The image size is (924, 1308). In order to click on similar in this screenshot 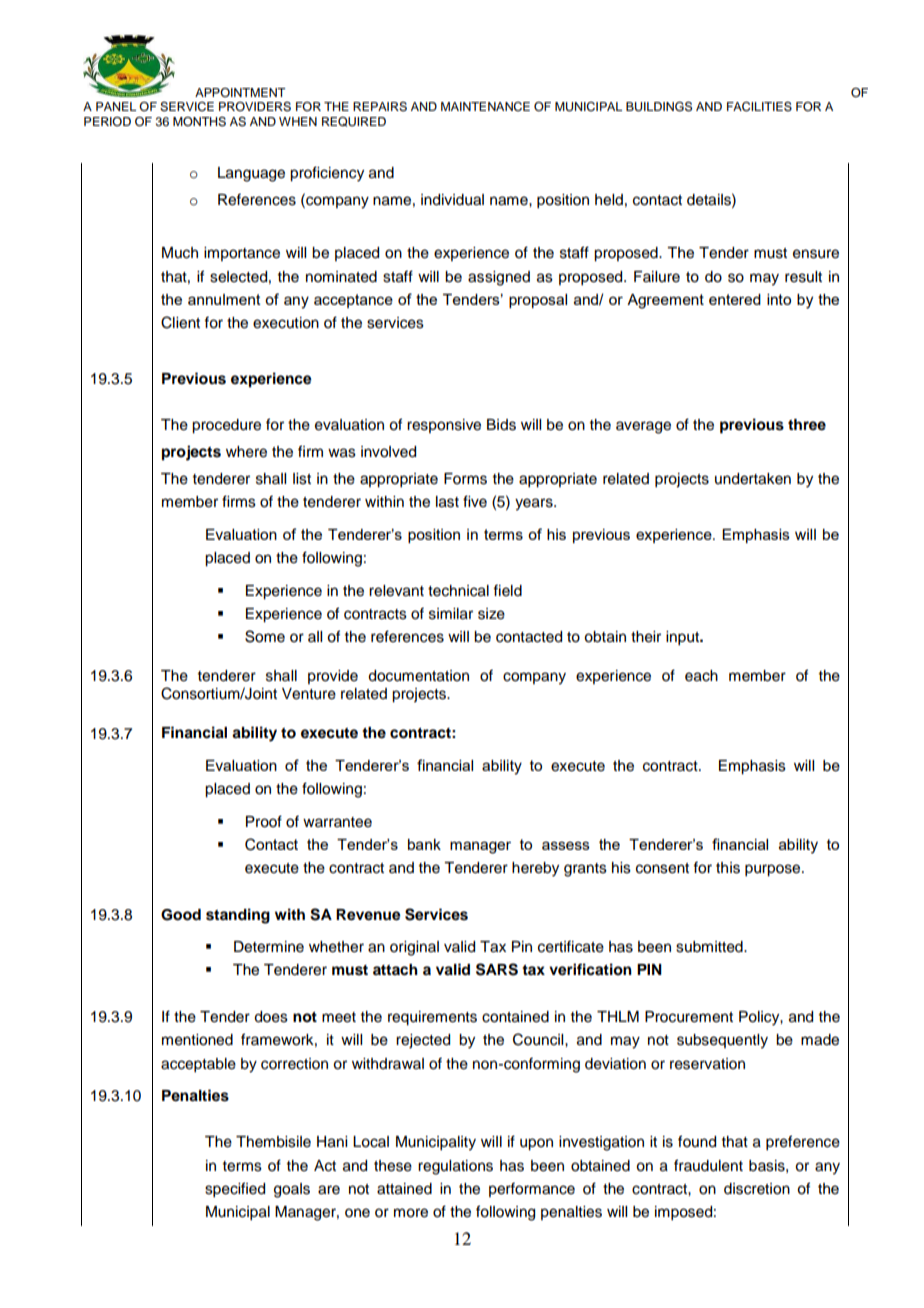, I will do `click(451, 614)`.
